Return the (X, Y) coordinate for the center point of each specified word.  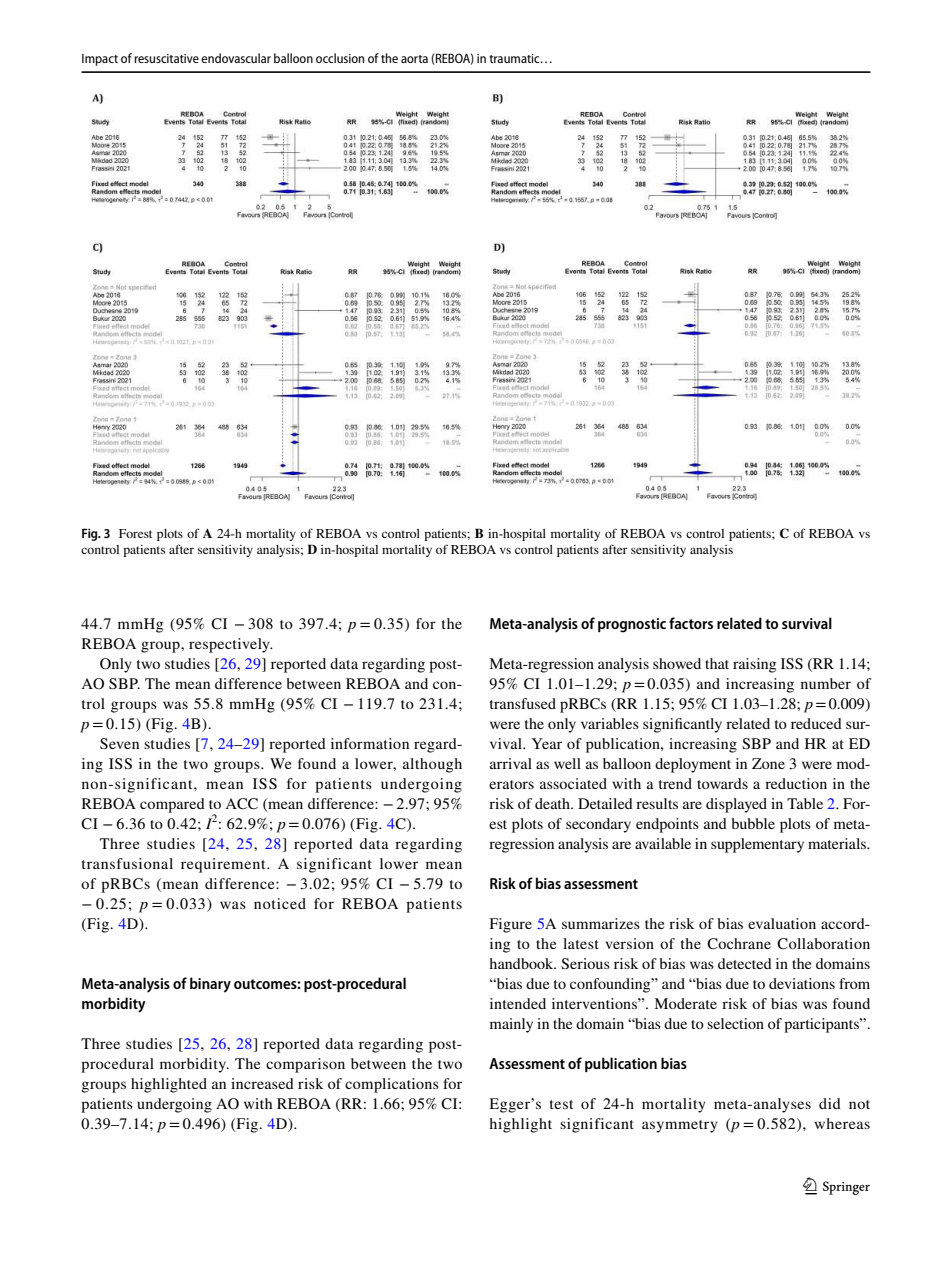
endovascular (236, 58)
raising (754, 665)
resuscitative (166, 58)
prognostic (632, 625)
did (830, 1103)
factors (691, 623)
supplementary (757, 845)
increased (262, 1083)
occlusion (340, 58)
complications (392, 1085)
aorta (414, 59)
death (553, 803)
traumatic (515, 58)
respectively (230, 645)
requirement (224, 865)
